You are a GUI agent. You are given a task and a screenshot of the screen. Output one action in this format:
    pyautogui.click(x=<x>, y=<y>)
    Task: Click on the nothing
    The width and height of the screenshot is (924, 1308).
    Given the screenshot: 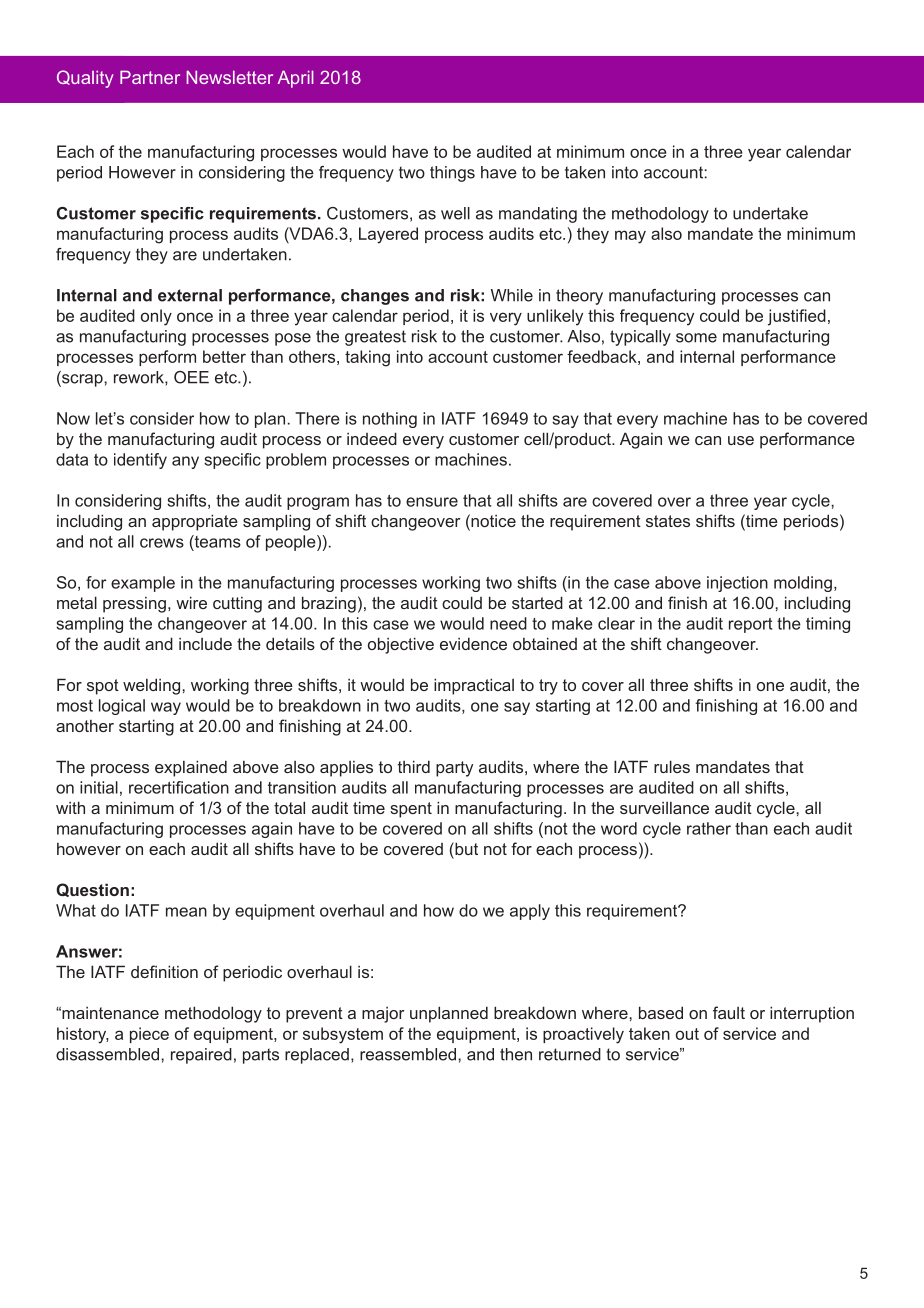 What is the action you would take?
    pyautogui.click(x=390, y=420)
